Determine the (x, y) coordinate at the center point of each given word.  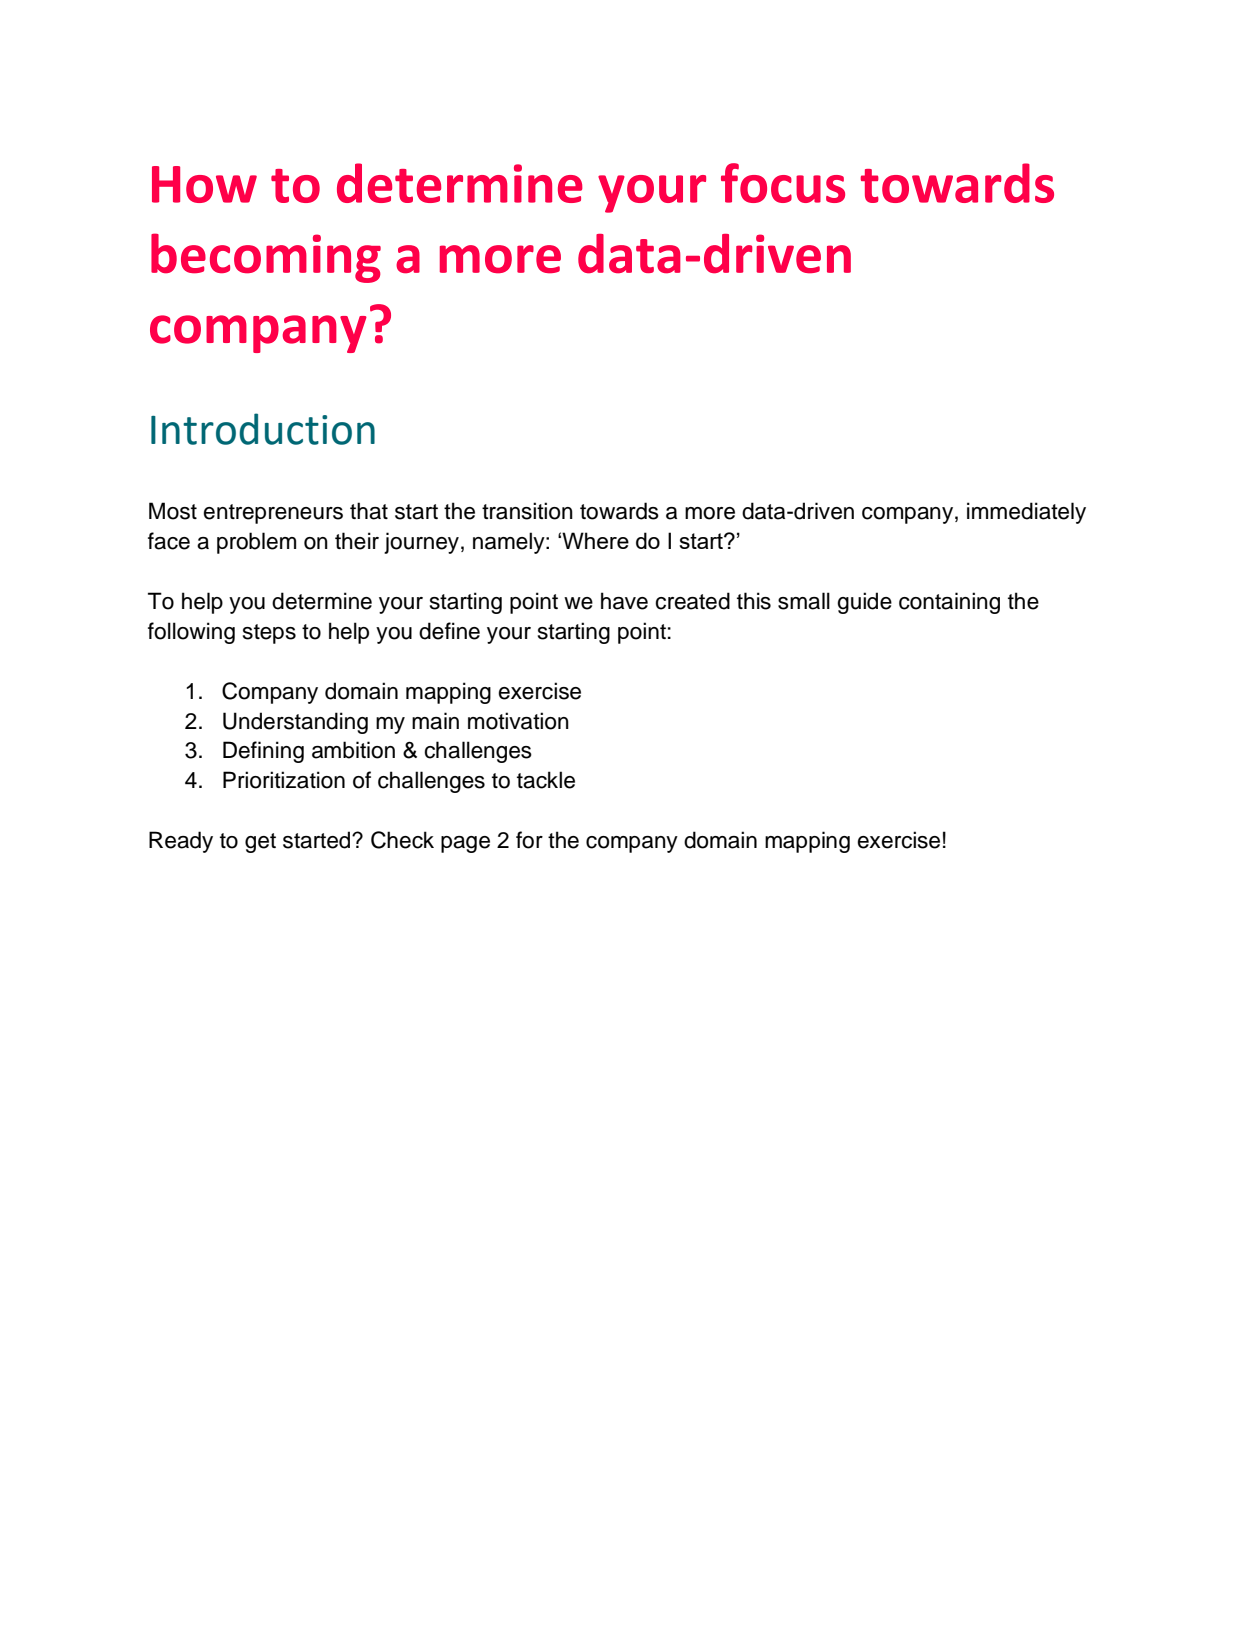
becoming (266, 258)
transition (527, 511)
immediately (1026, 513)
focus (783, 183)
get (260, 843)
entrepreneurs (273, 514)
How (204, 184)
